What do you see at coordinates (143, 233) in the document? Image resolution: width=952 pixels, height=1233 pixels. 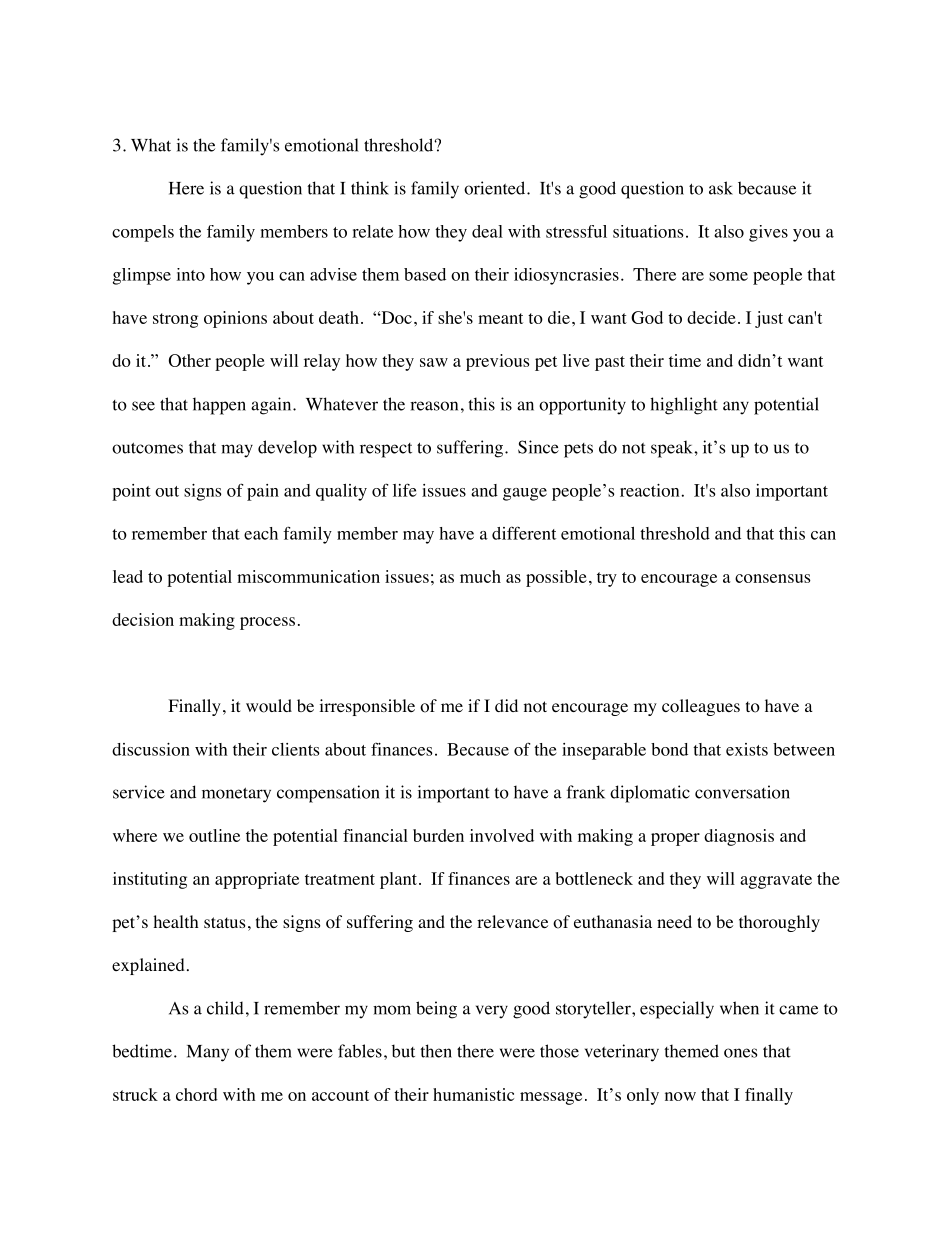 I see `compels` at bounding box center [143, 233].
